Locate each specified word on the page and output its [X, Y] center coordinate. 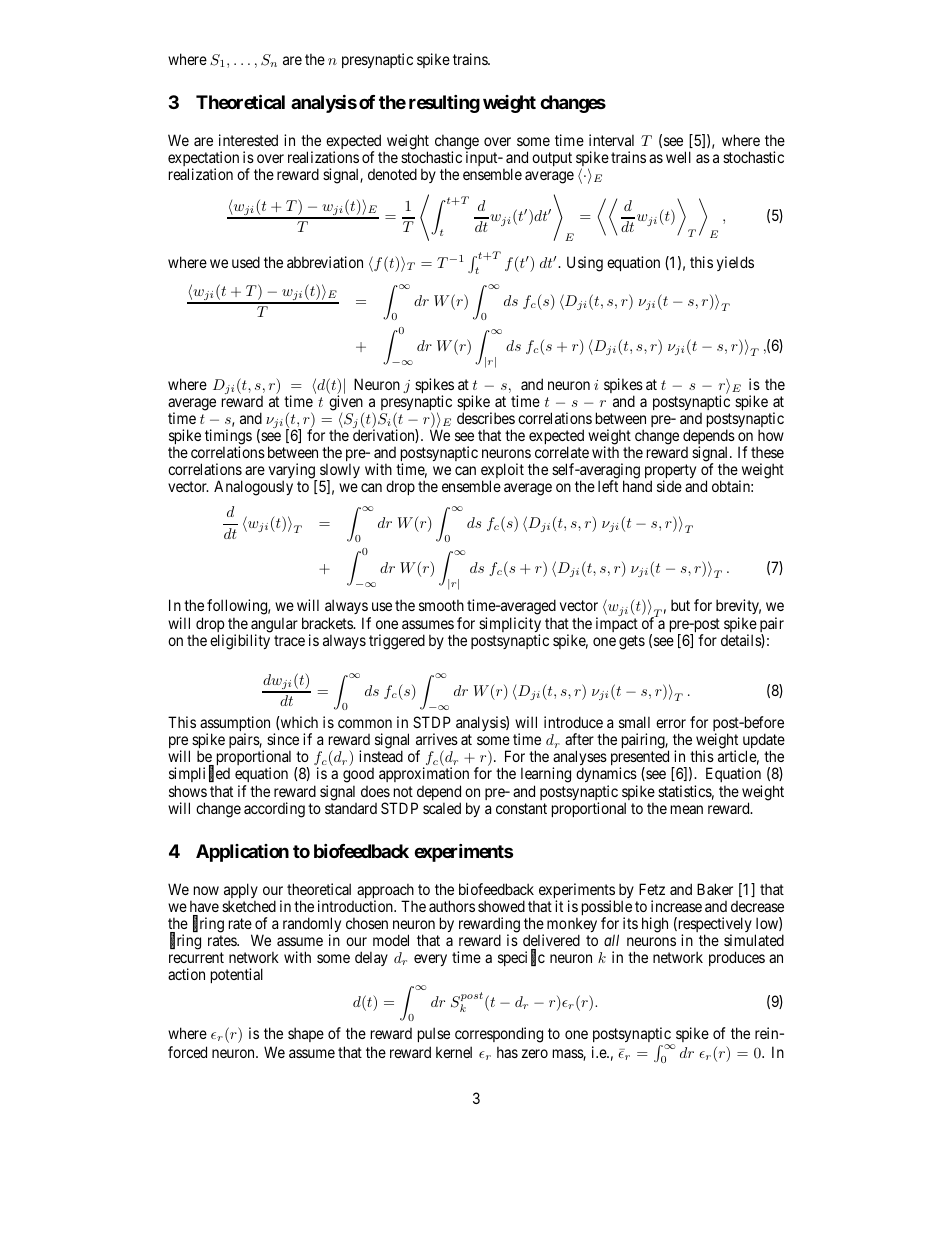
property [670, 472]
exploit [502, 472]
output [552, 159]
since [283, 739]
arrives [437, 739]
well [678, 157]
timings [228, 438]
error [671, 723]
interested [248, 140]
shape [306, 1034]
